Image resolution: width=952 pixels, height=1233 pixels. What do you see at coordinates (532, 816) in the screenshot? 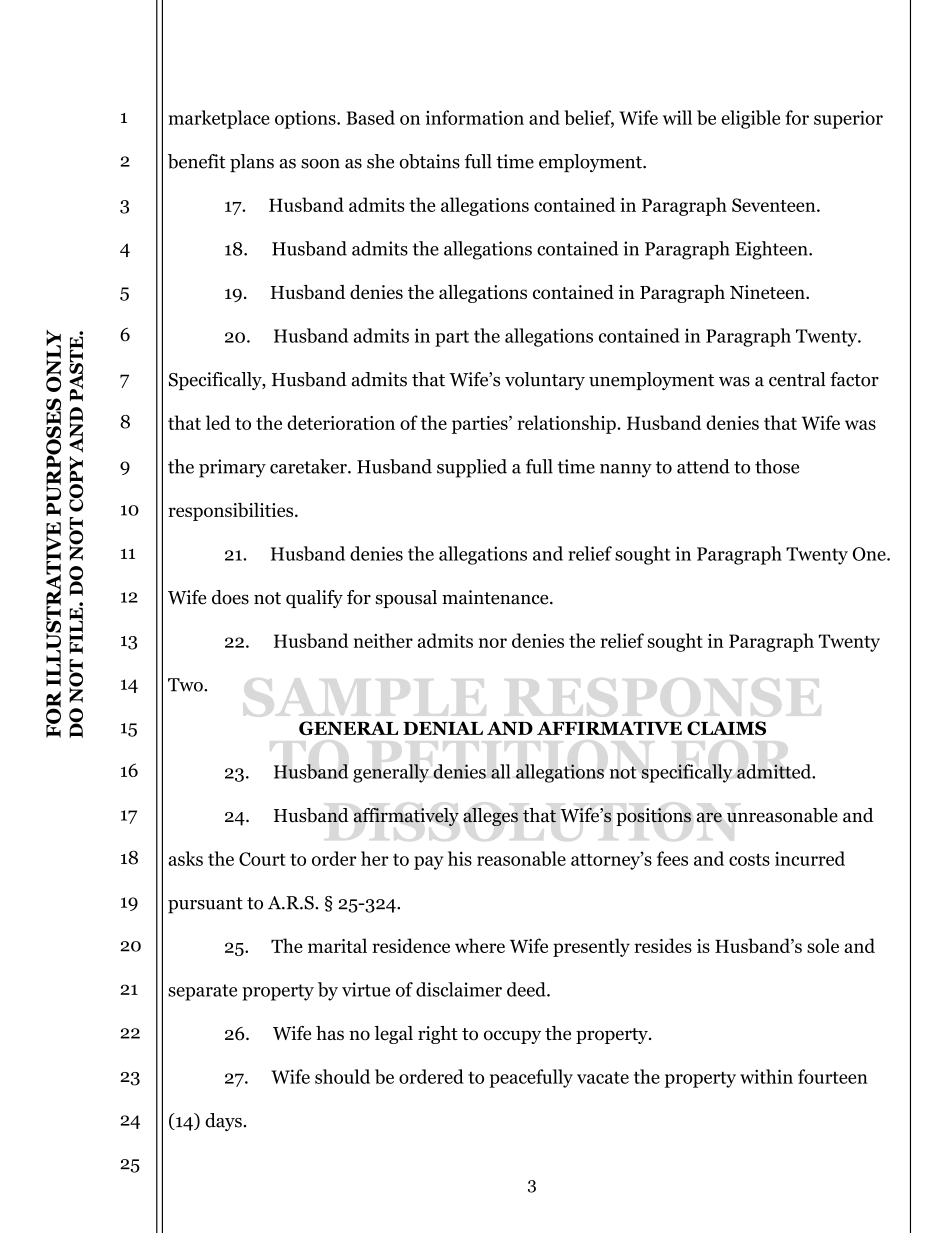
I see `DISSOLUTION` at bounding box center [532, 816].
